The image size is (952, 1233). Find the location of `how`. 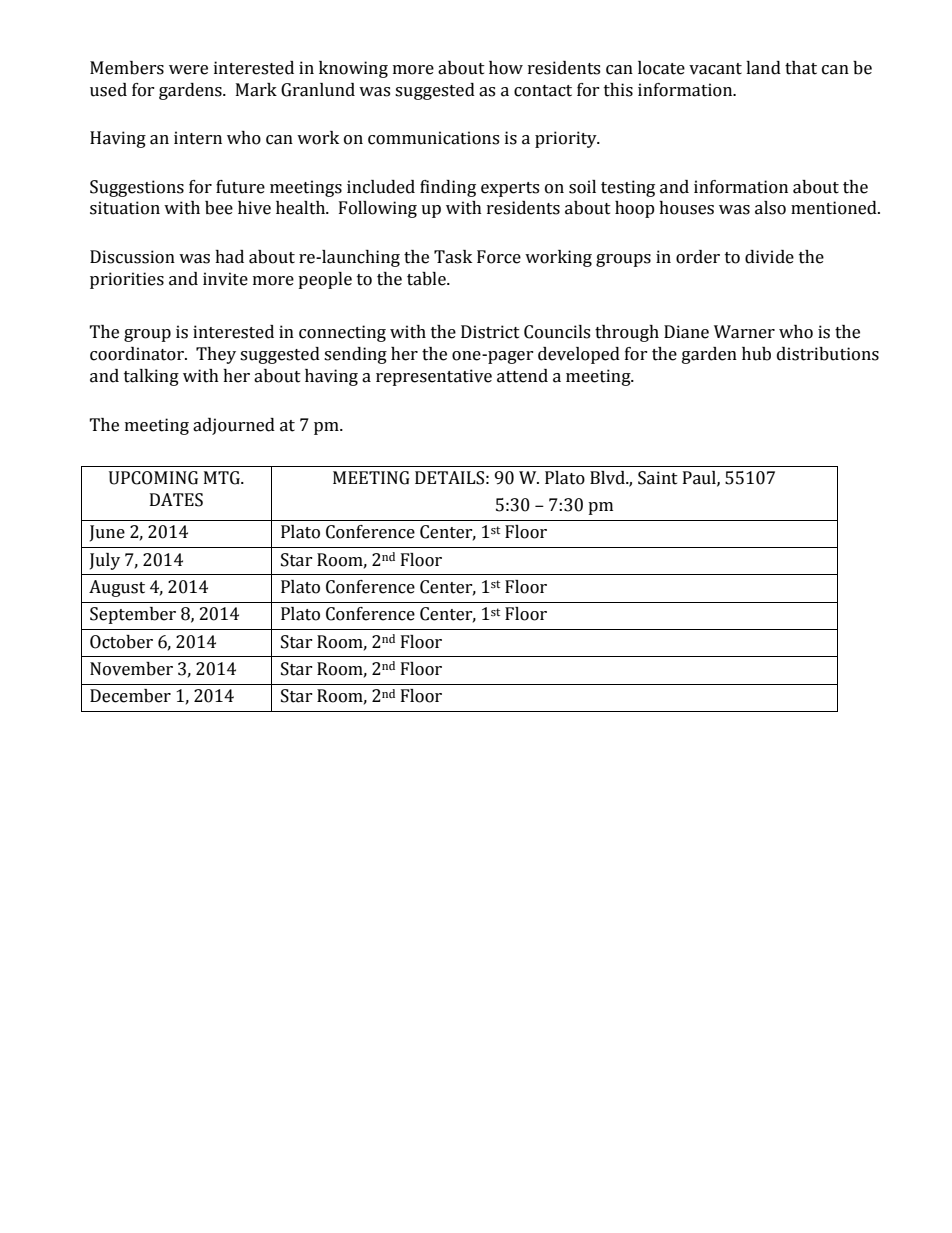

how is located at coordinates (506, 68).
